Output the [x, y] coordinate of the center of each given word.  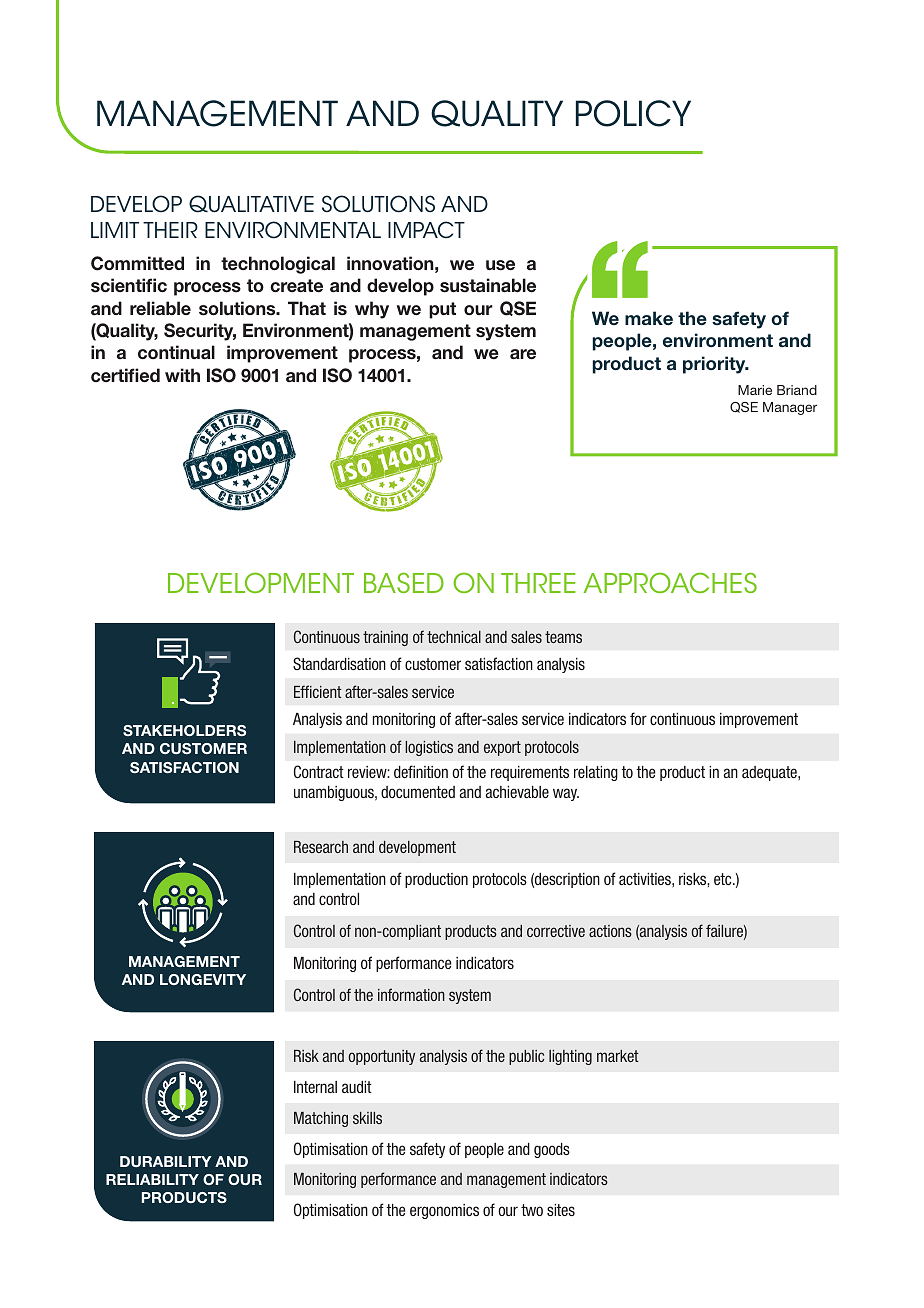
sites [561, 1210]
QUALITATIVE [251, 204]
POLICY [633, 113]
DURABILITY [166, 1161]
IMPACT [426, 230]
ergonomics [444, 1211]
